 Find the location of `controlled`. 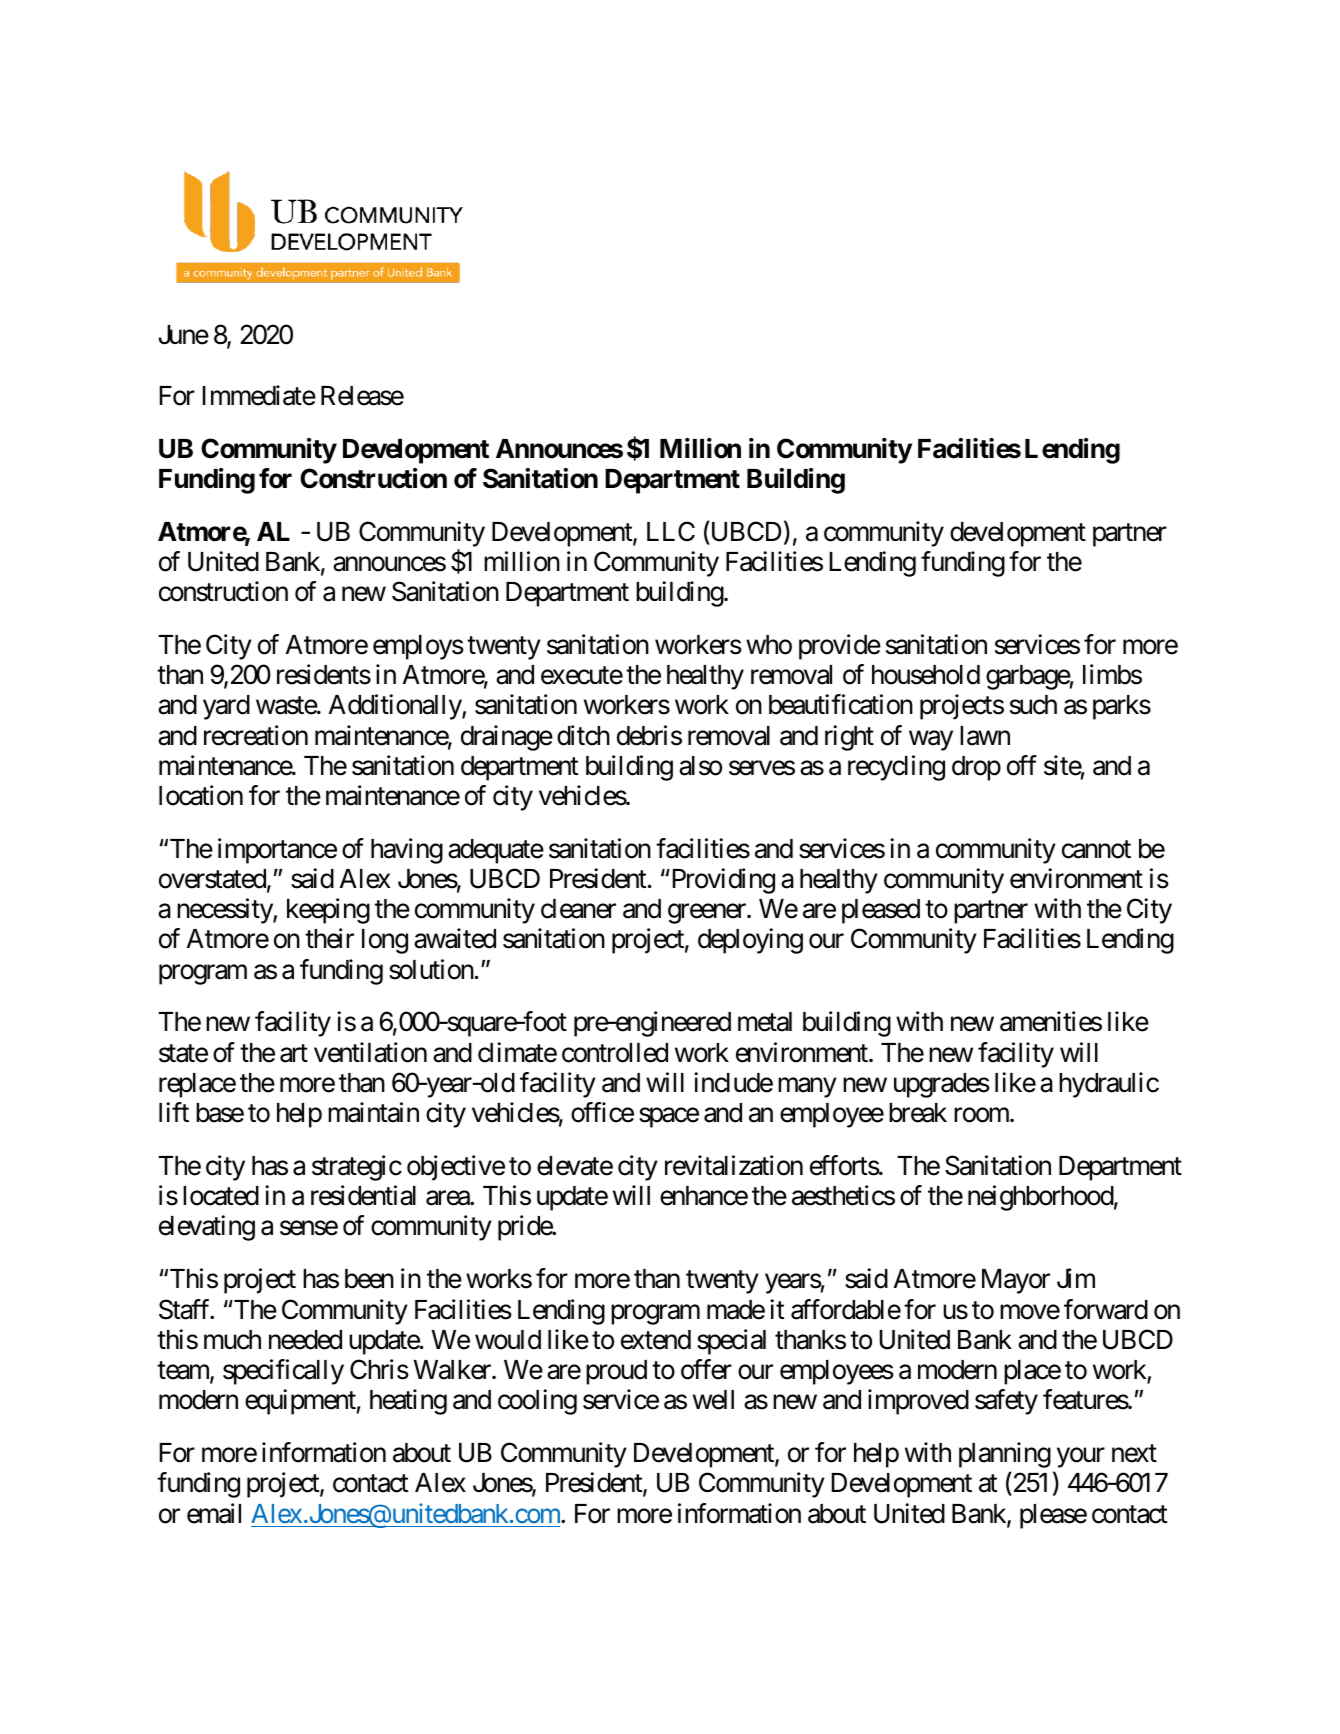

controlled is located at coordinates (615, 1053).
